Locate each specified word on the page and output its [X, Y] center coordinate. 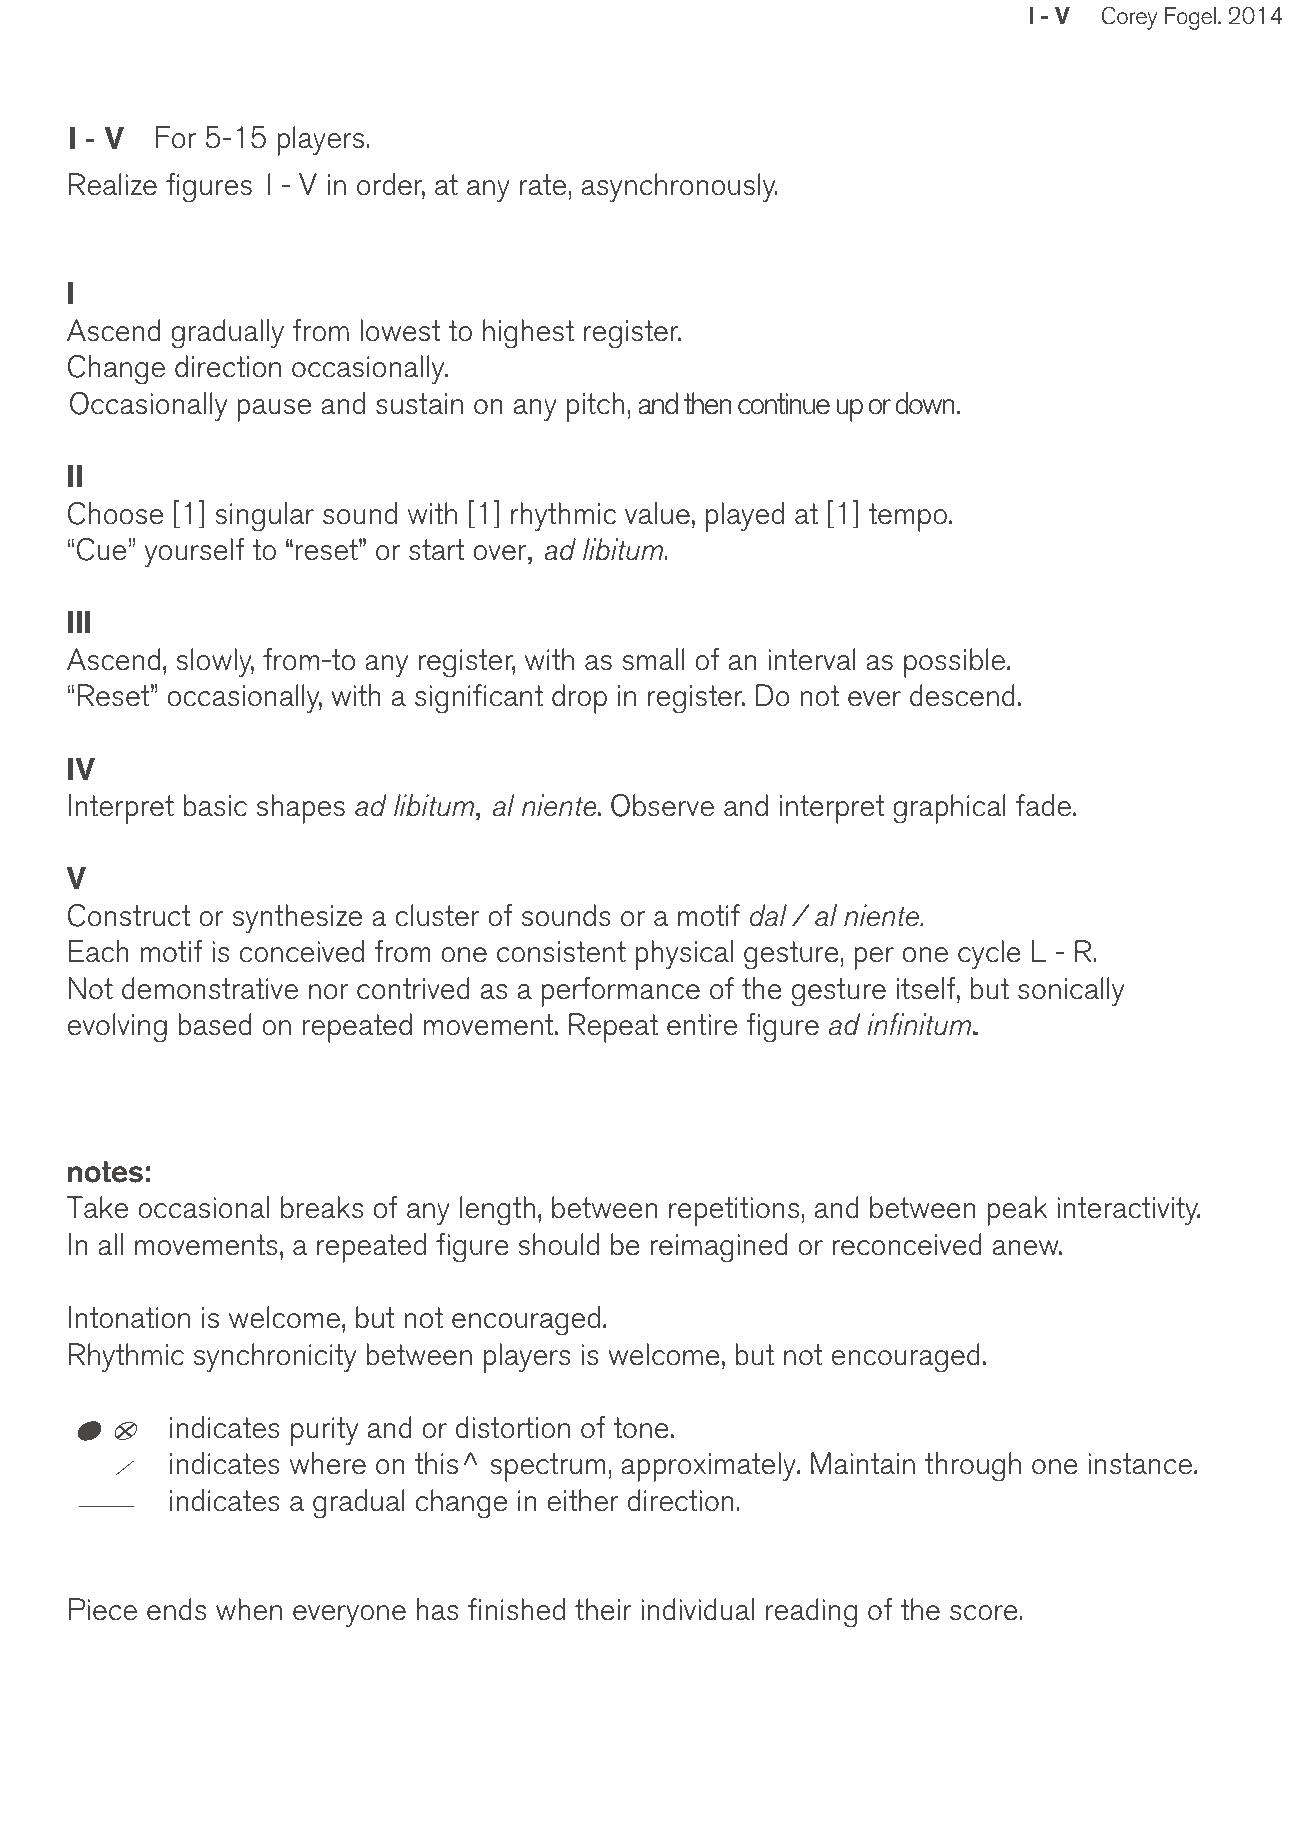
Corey [1129, 18]
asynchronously [680, 188]
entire [702, 1025]
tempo [907, 517]
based [215, 1024]
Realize [113, 184]
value [657, 513]
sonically [1071, 992]
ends [176, 1609]
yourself [194, 553]
